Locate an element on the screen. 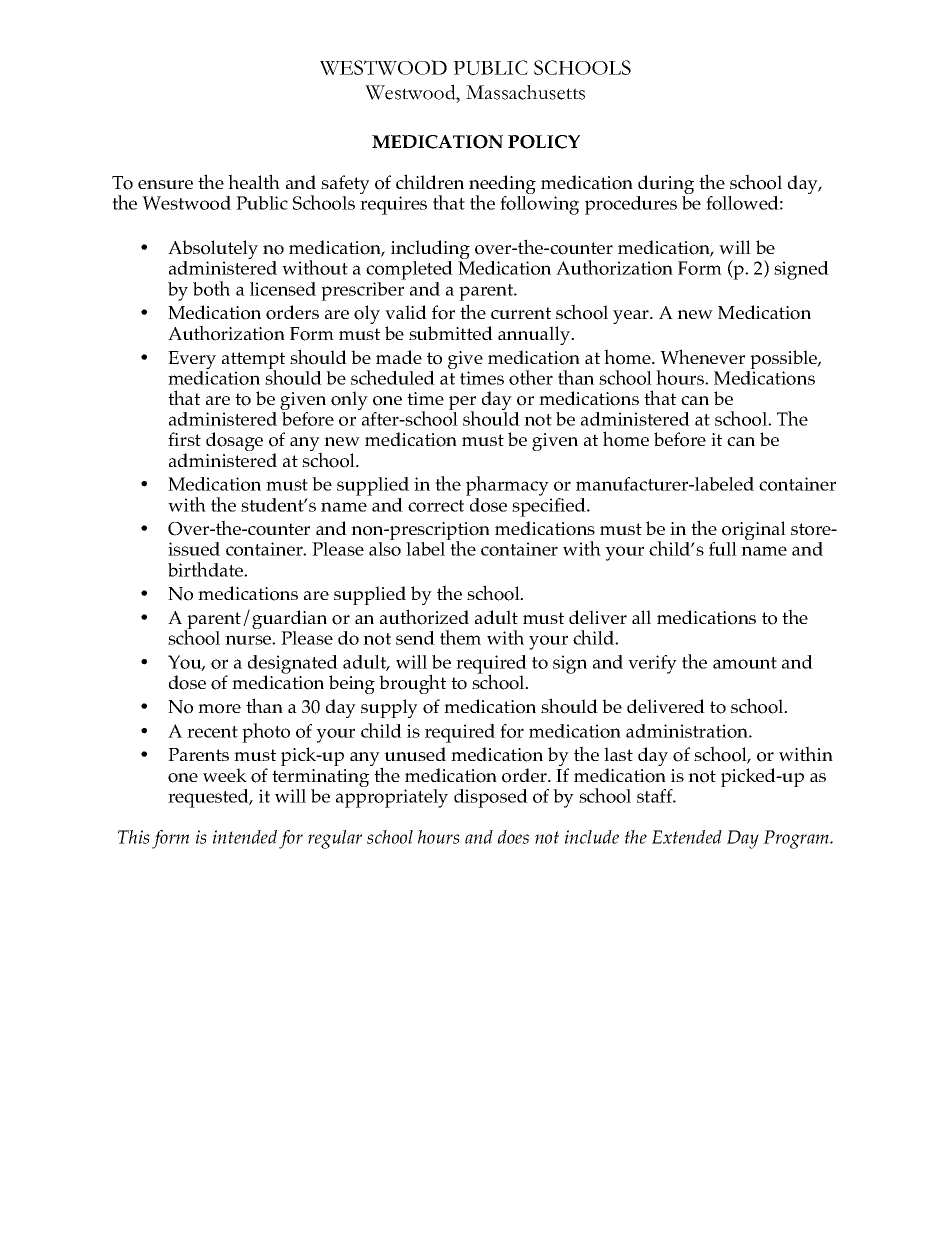 Image resolution: width=952 pixels, height=1233 pixels. disposed is located at coordinates (491, 798).
